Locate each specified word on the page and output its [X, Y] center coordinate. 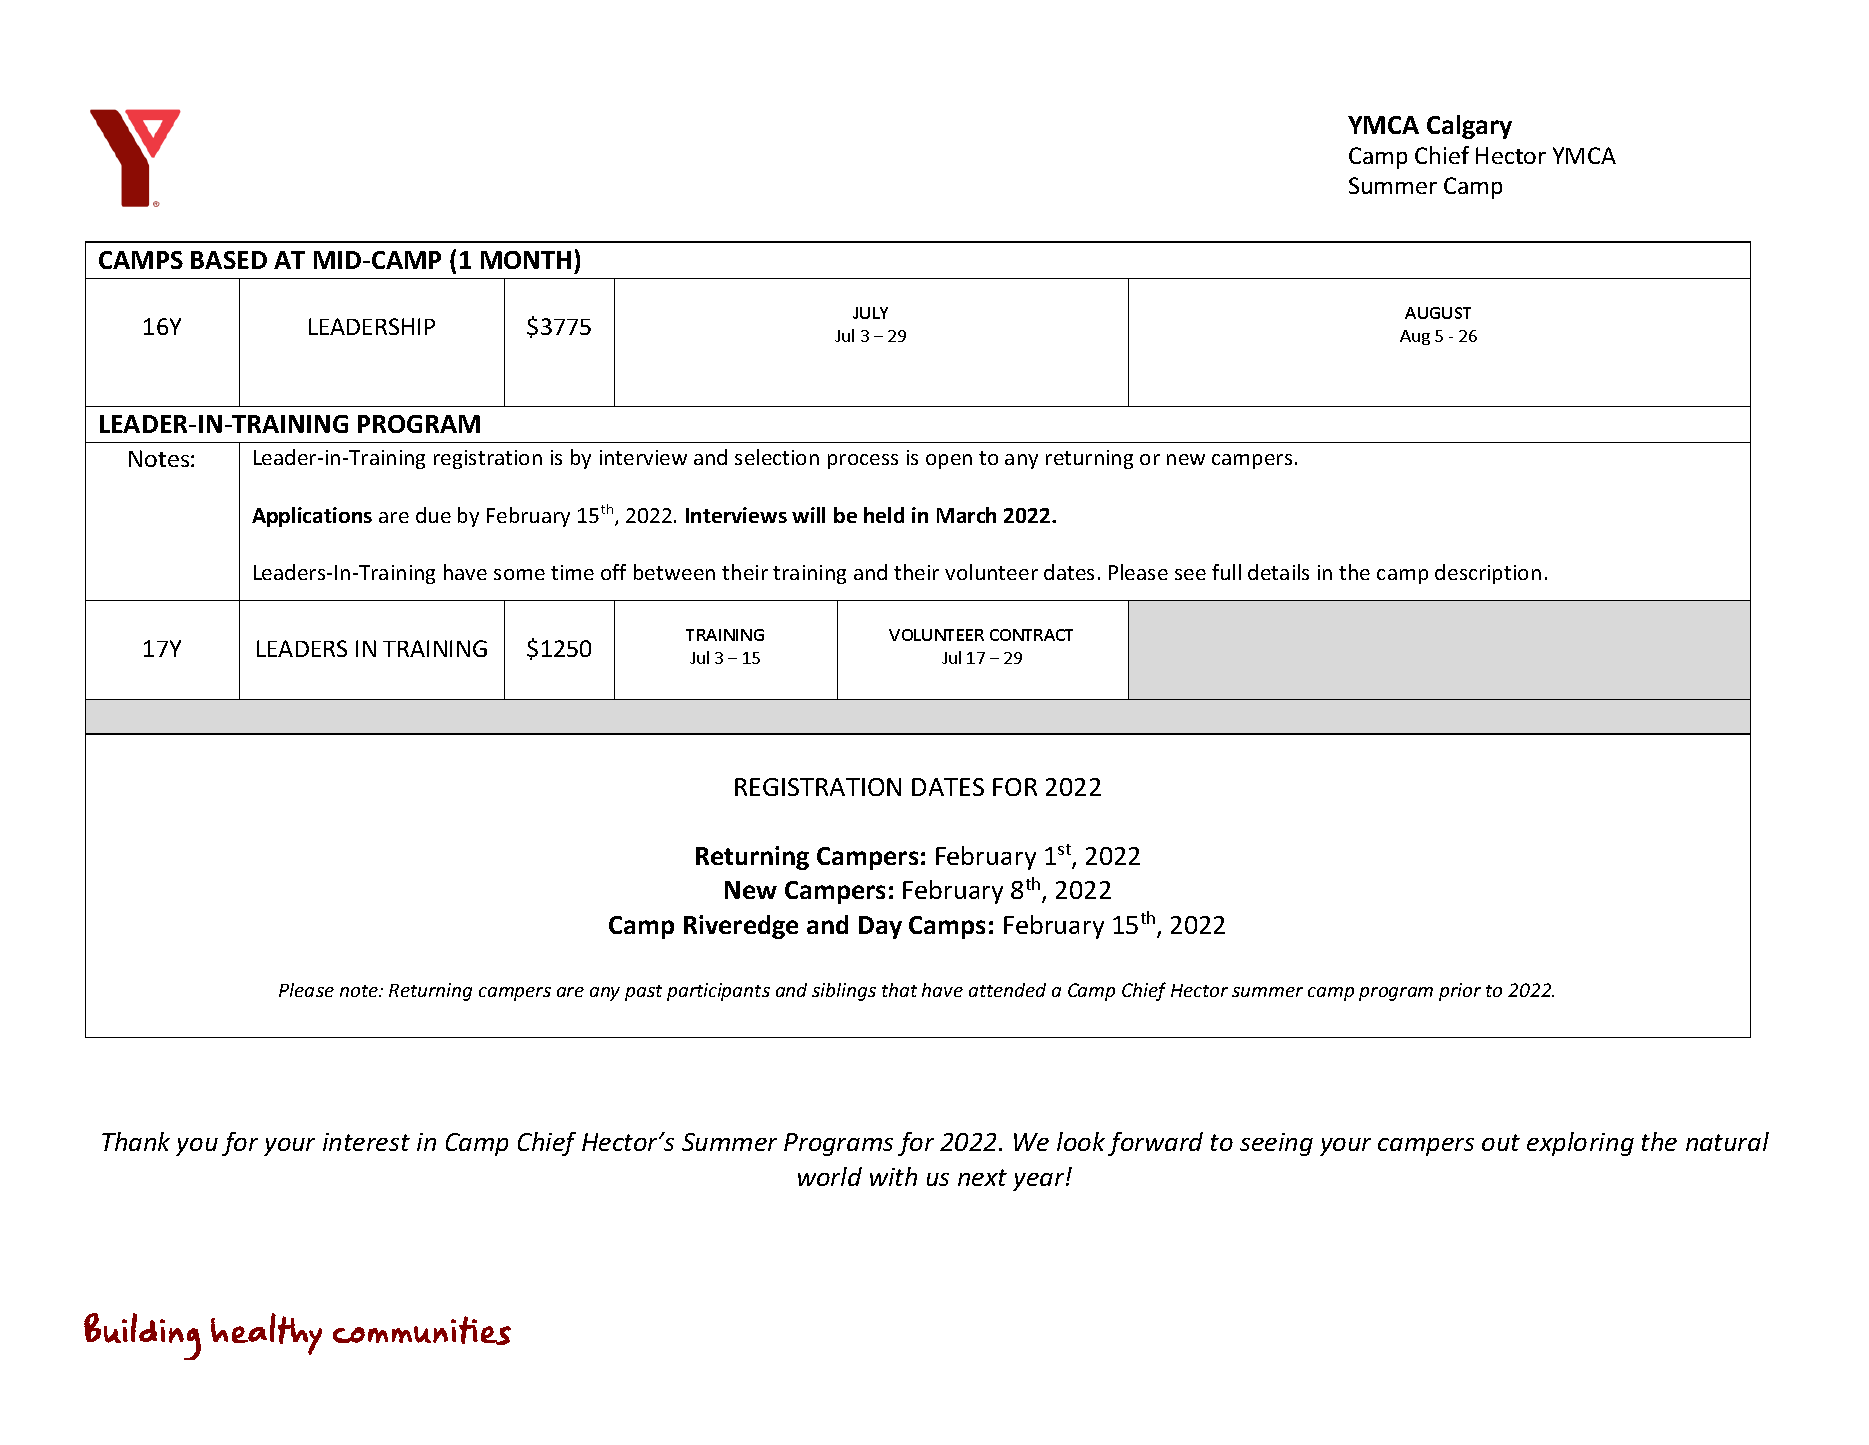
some [519, 574]
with [893, 1176]
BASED [229, 260]
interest [366, 1142]
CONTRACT [1031, 635]
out [1501, 1142]
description [1488, 574]
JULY [870, 313]
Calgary [1469, 127]
